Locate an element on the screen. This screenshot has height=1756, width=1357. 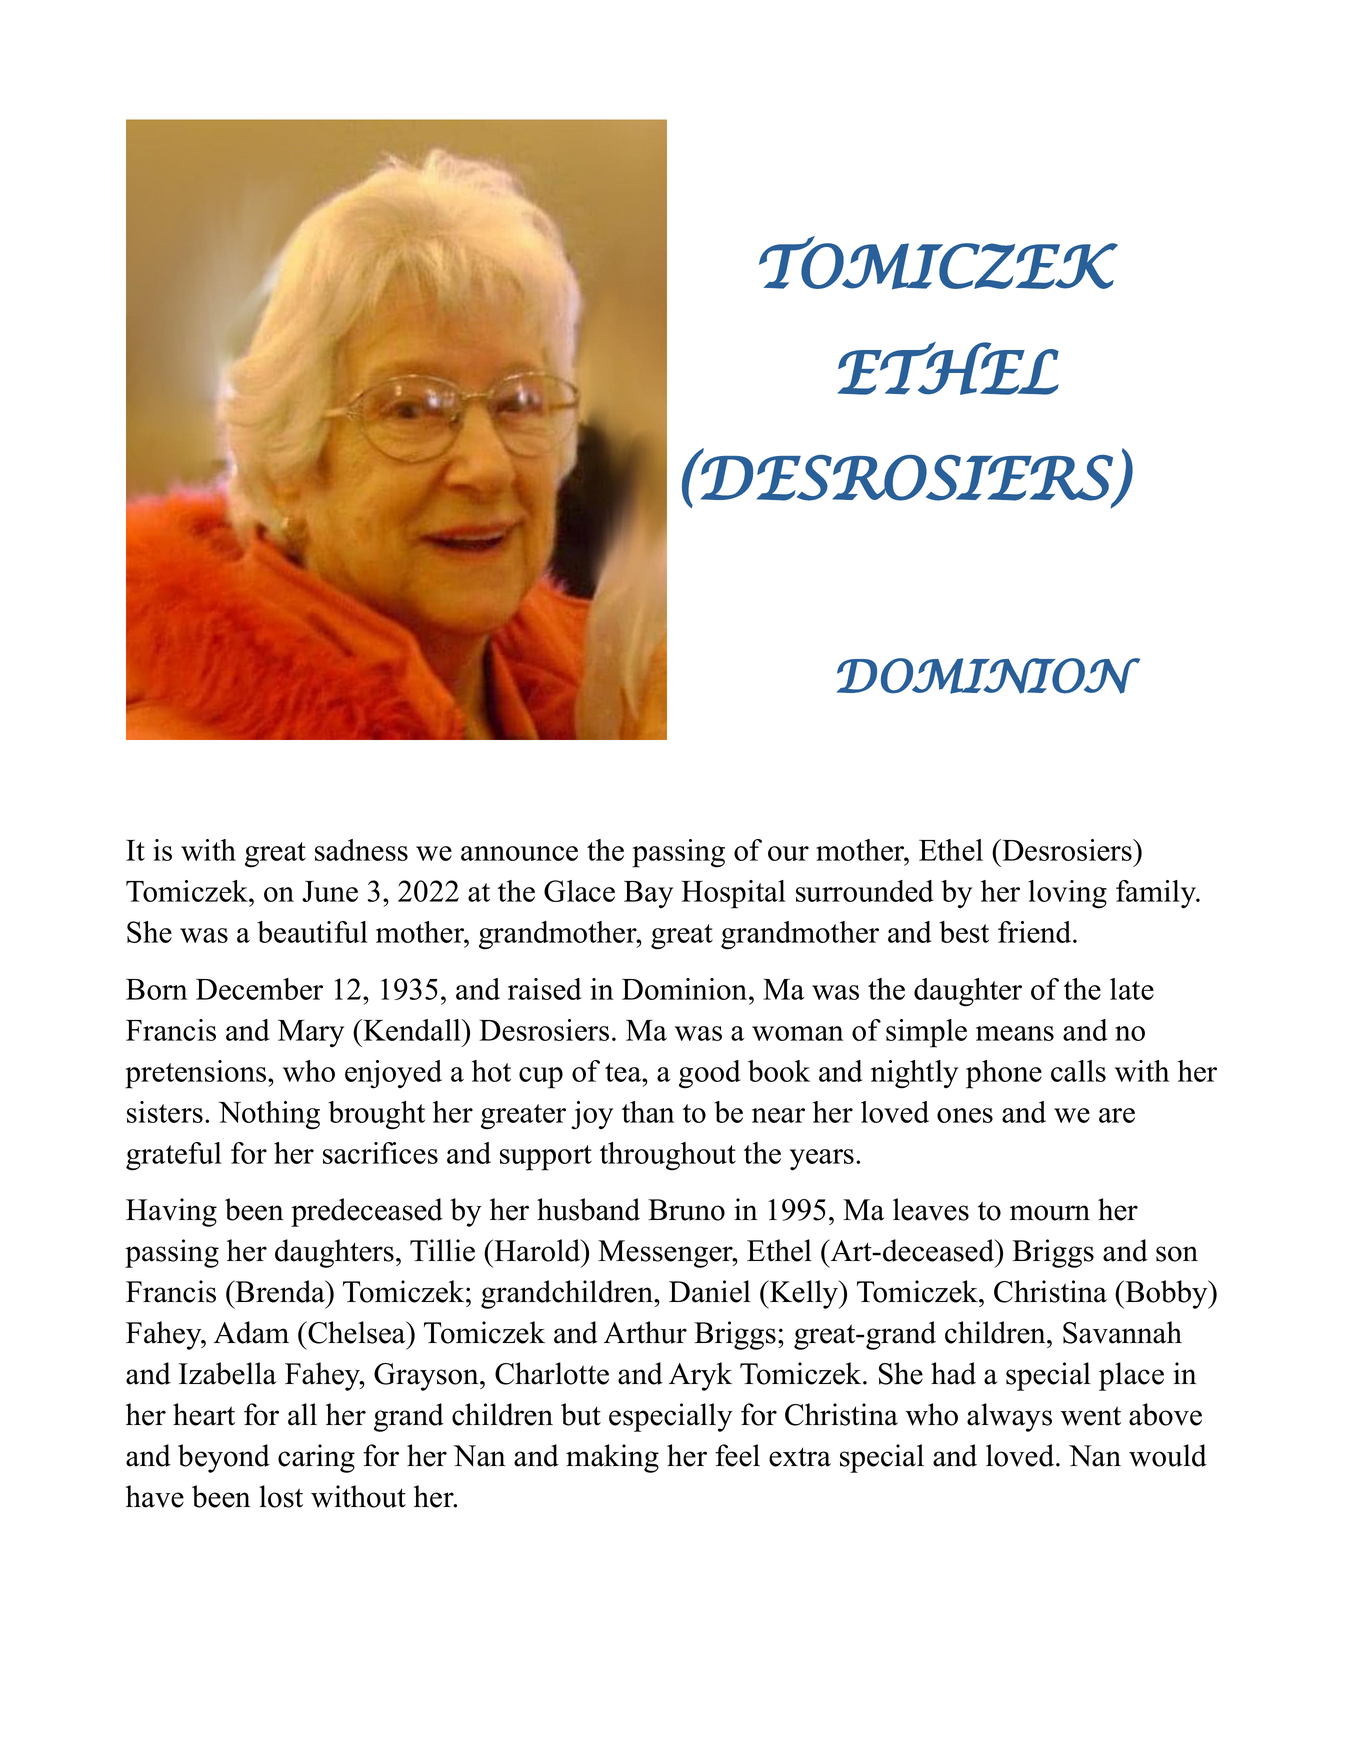
good is located at coordinates (710, 1074).
